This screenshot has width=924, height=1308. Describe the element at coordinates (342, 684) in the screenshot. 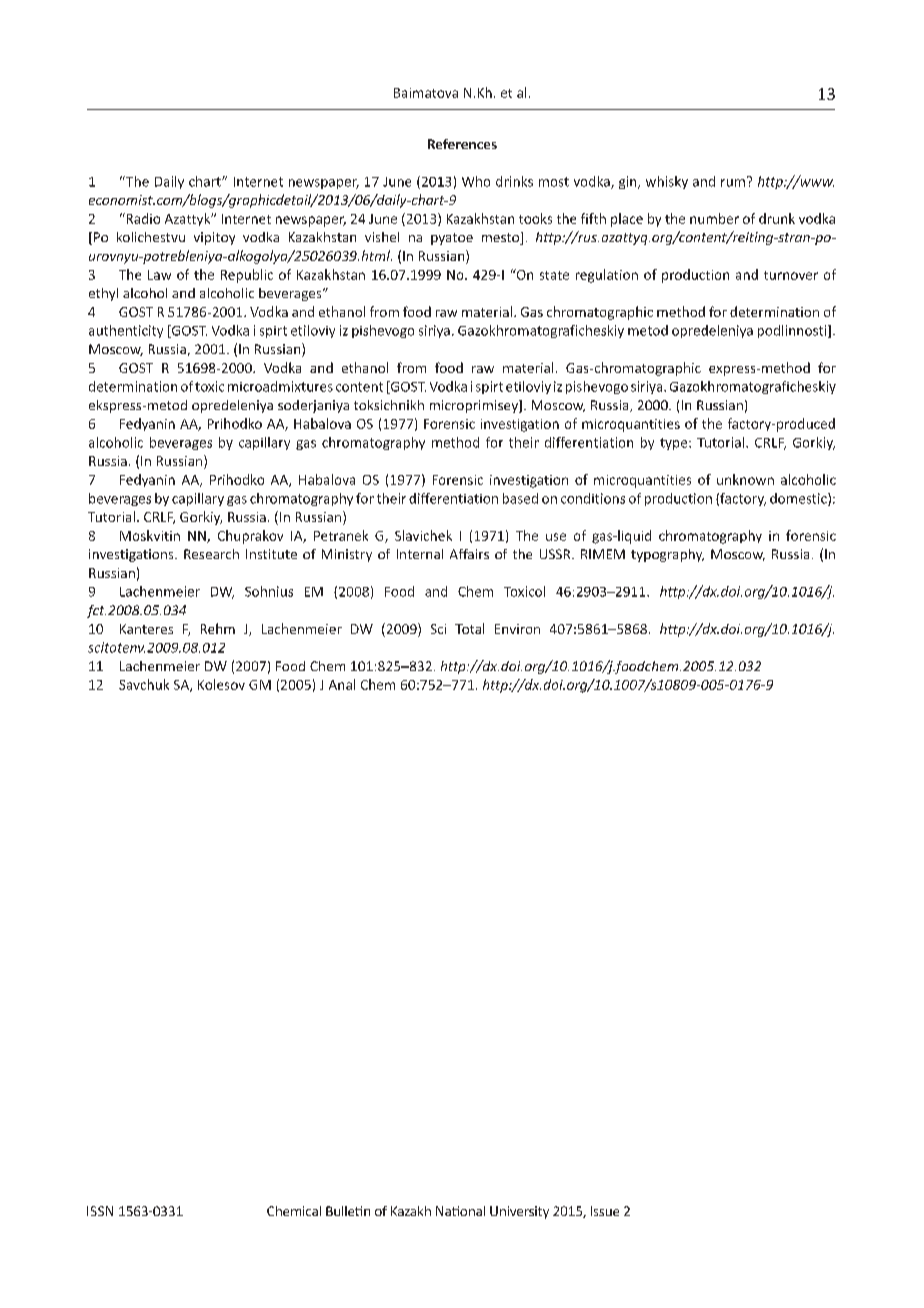

I see `Anal` at that location.
